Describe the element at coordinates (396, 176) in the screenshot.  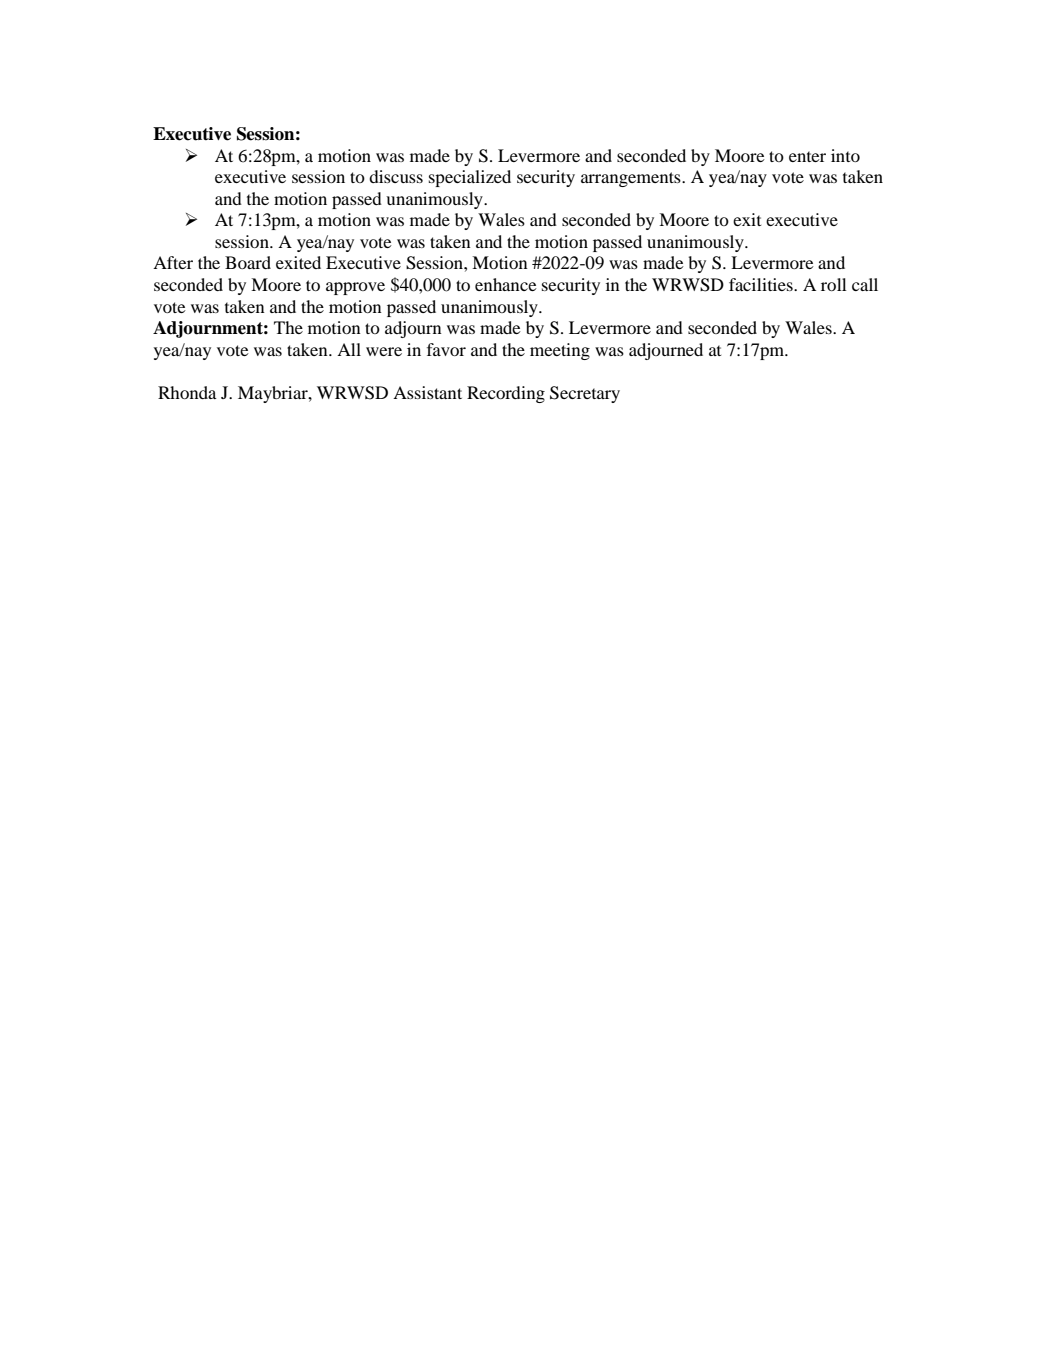
I see `discuss` at that location.
